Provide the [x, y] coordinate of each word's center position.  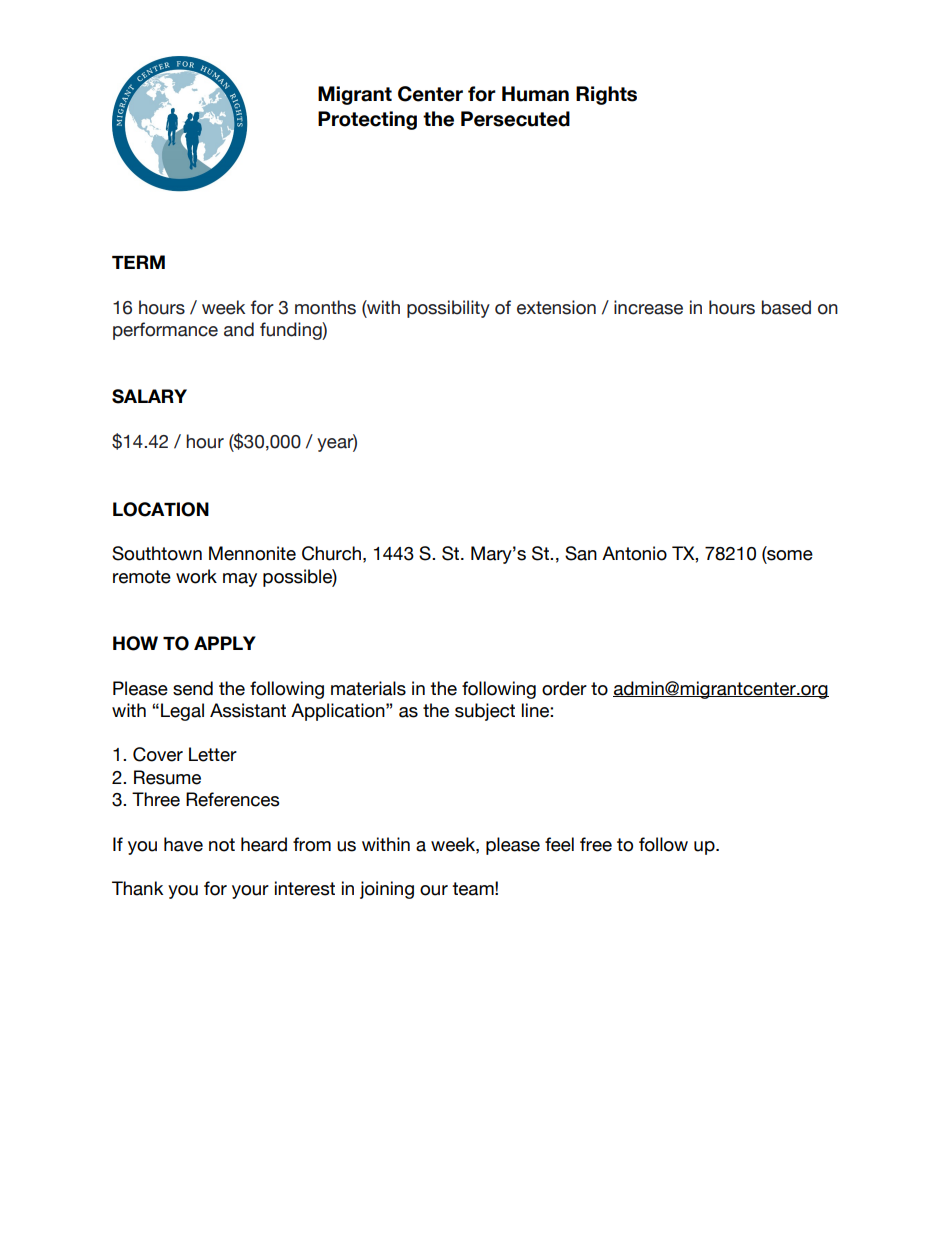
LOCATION [161, 509]
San [581, 553]
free [596, 844]
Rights [606, 95]
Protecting [367, 120]
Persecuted [515, 119]
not [222, 845]
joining [387, 890]
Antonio [634, 553]
